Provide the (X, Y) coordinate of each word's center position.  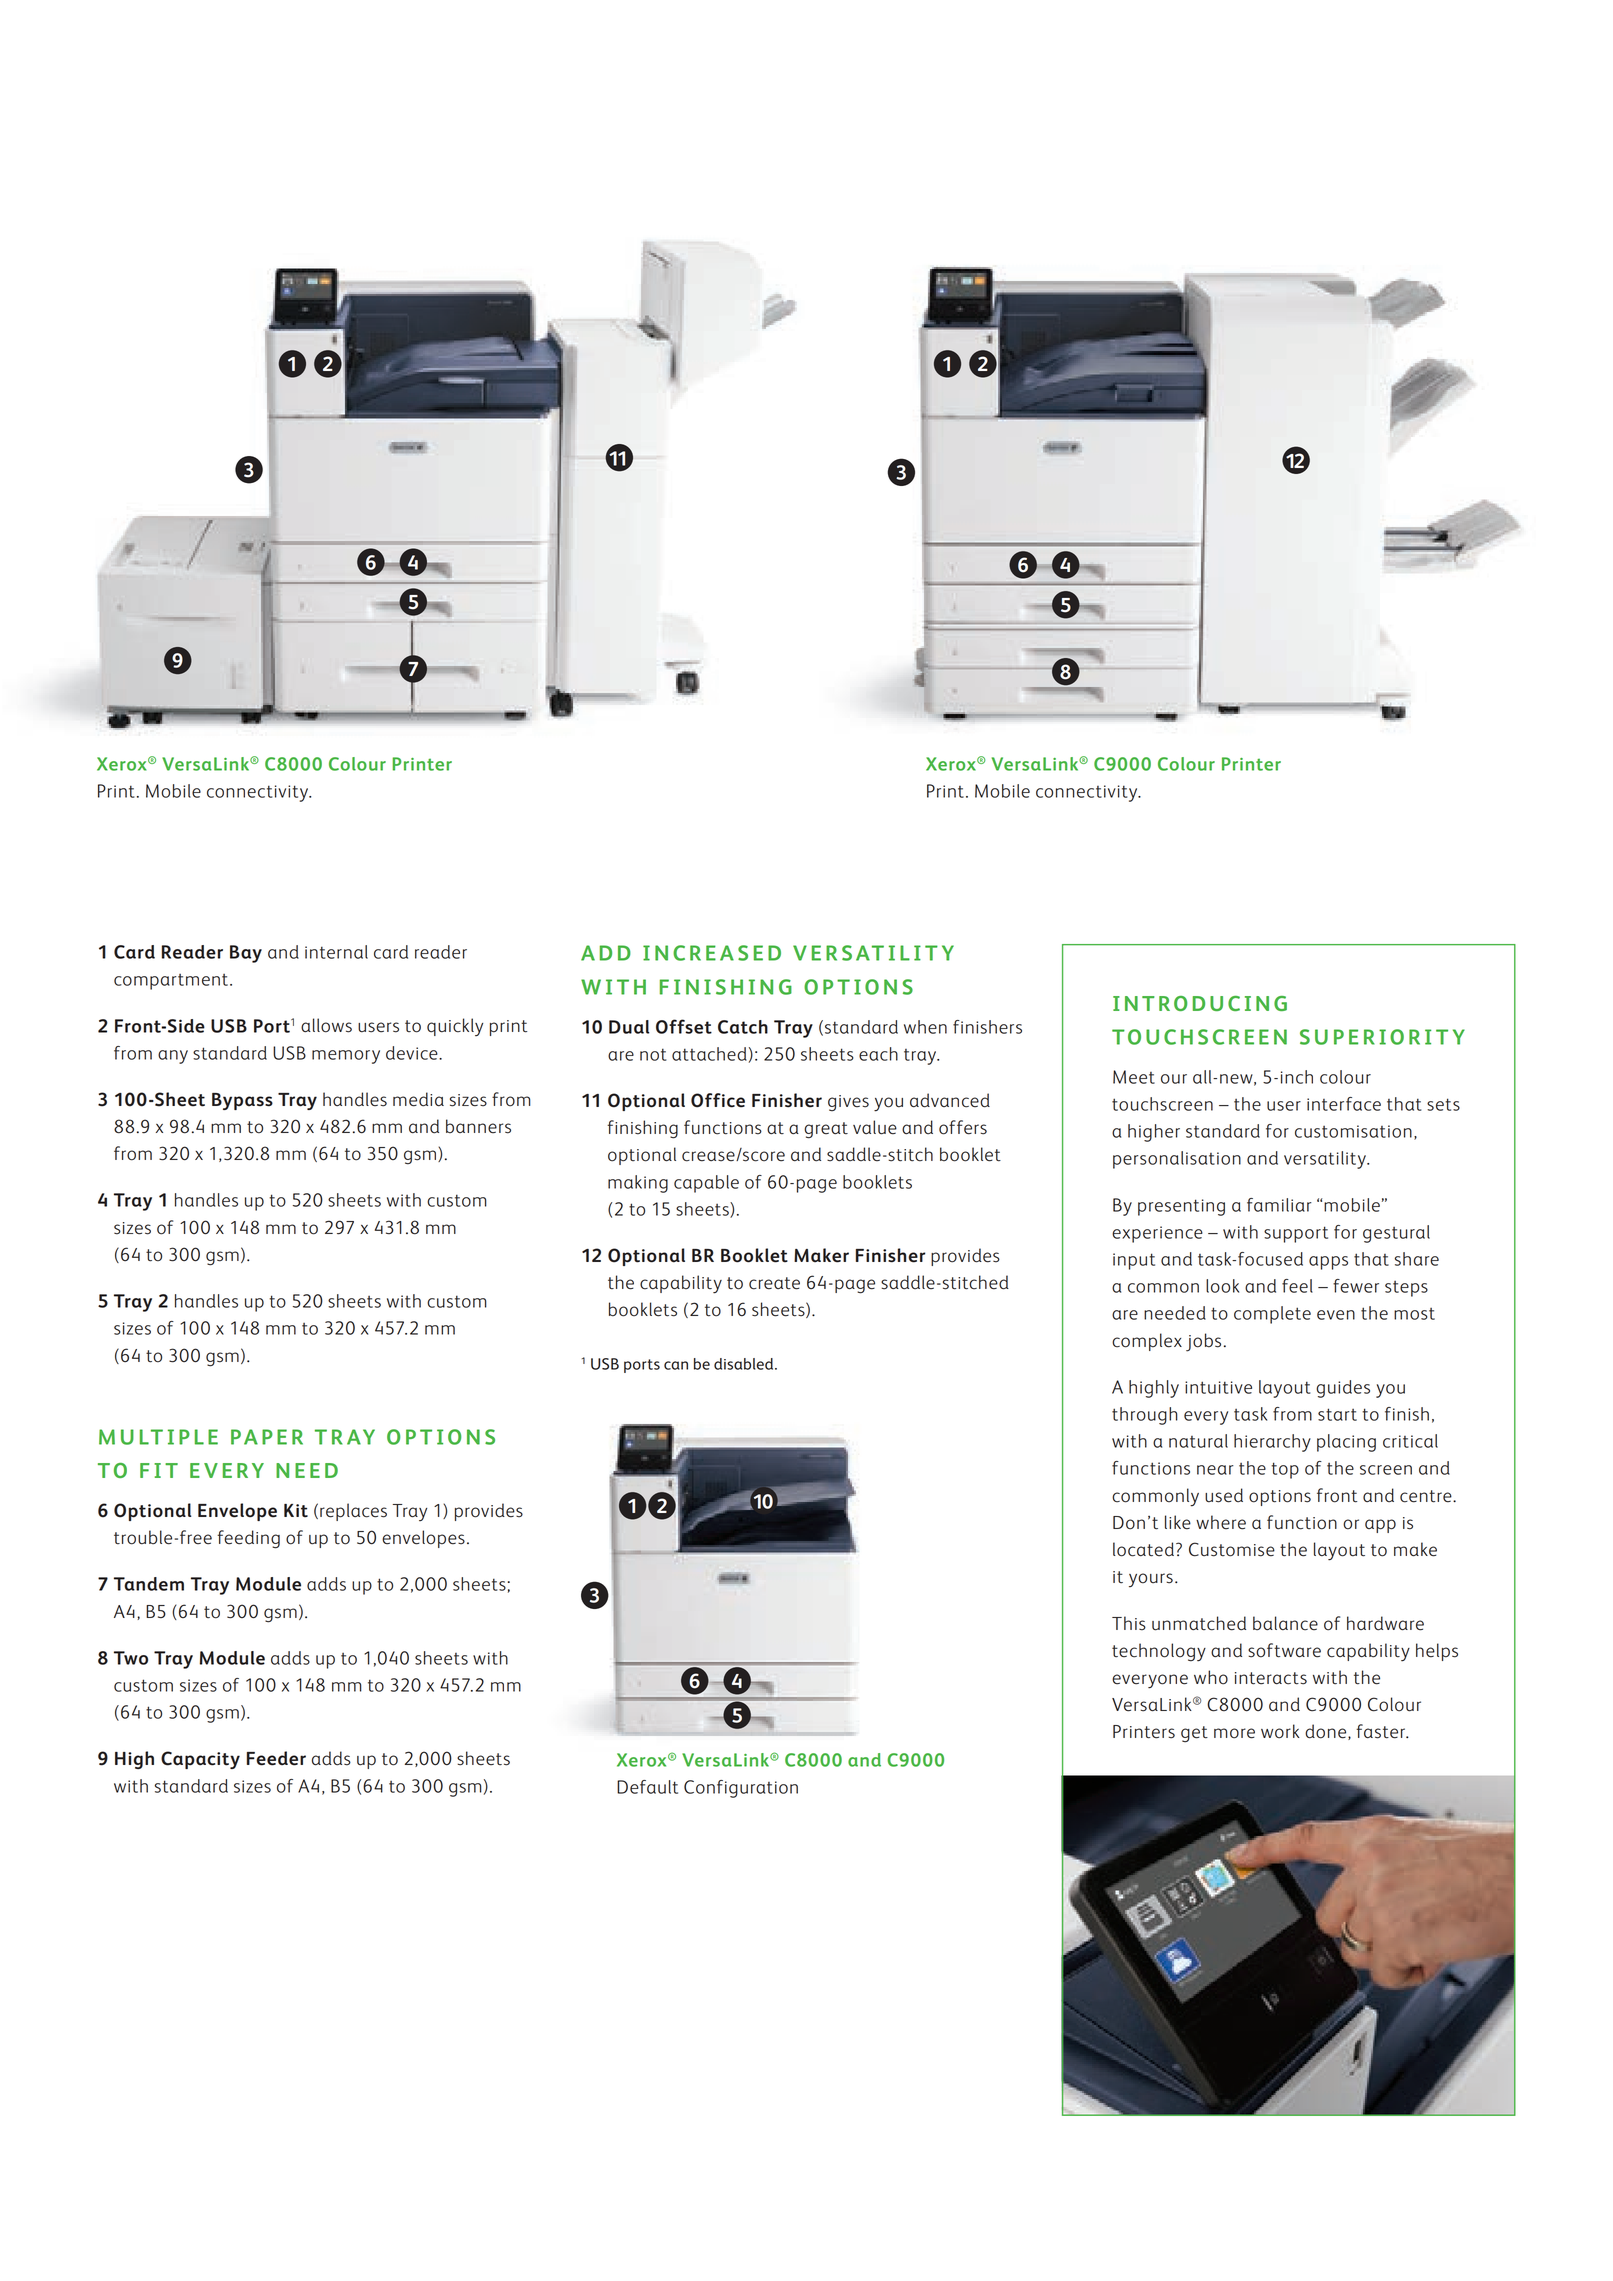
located (1143, 1549)
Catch (743, 1027)
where (1221, 1522)
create (774, 1283)
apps (1328, 1263)
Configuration (741, 1789)
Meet (1134, 1077)
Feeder (276, 1758)
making (638, 1184)
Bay (246, 954)
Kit (296, 1511)
